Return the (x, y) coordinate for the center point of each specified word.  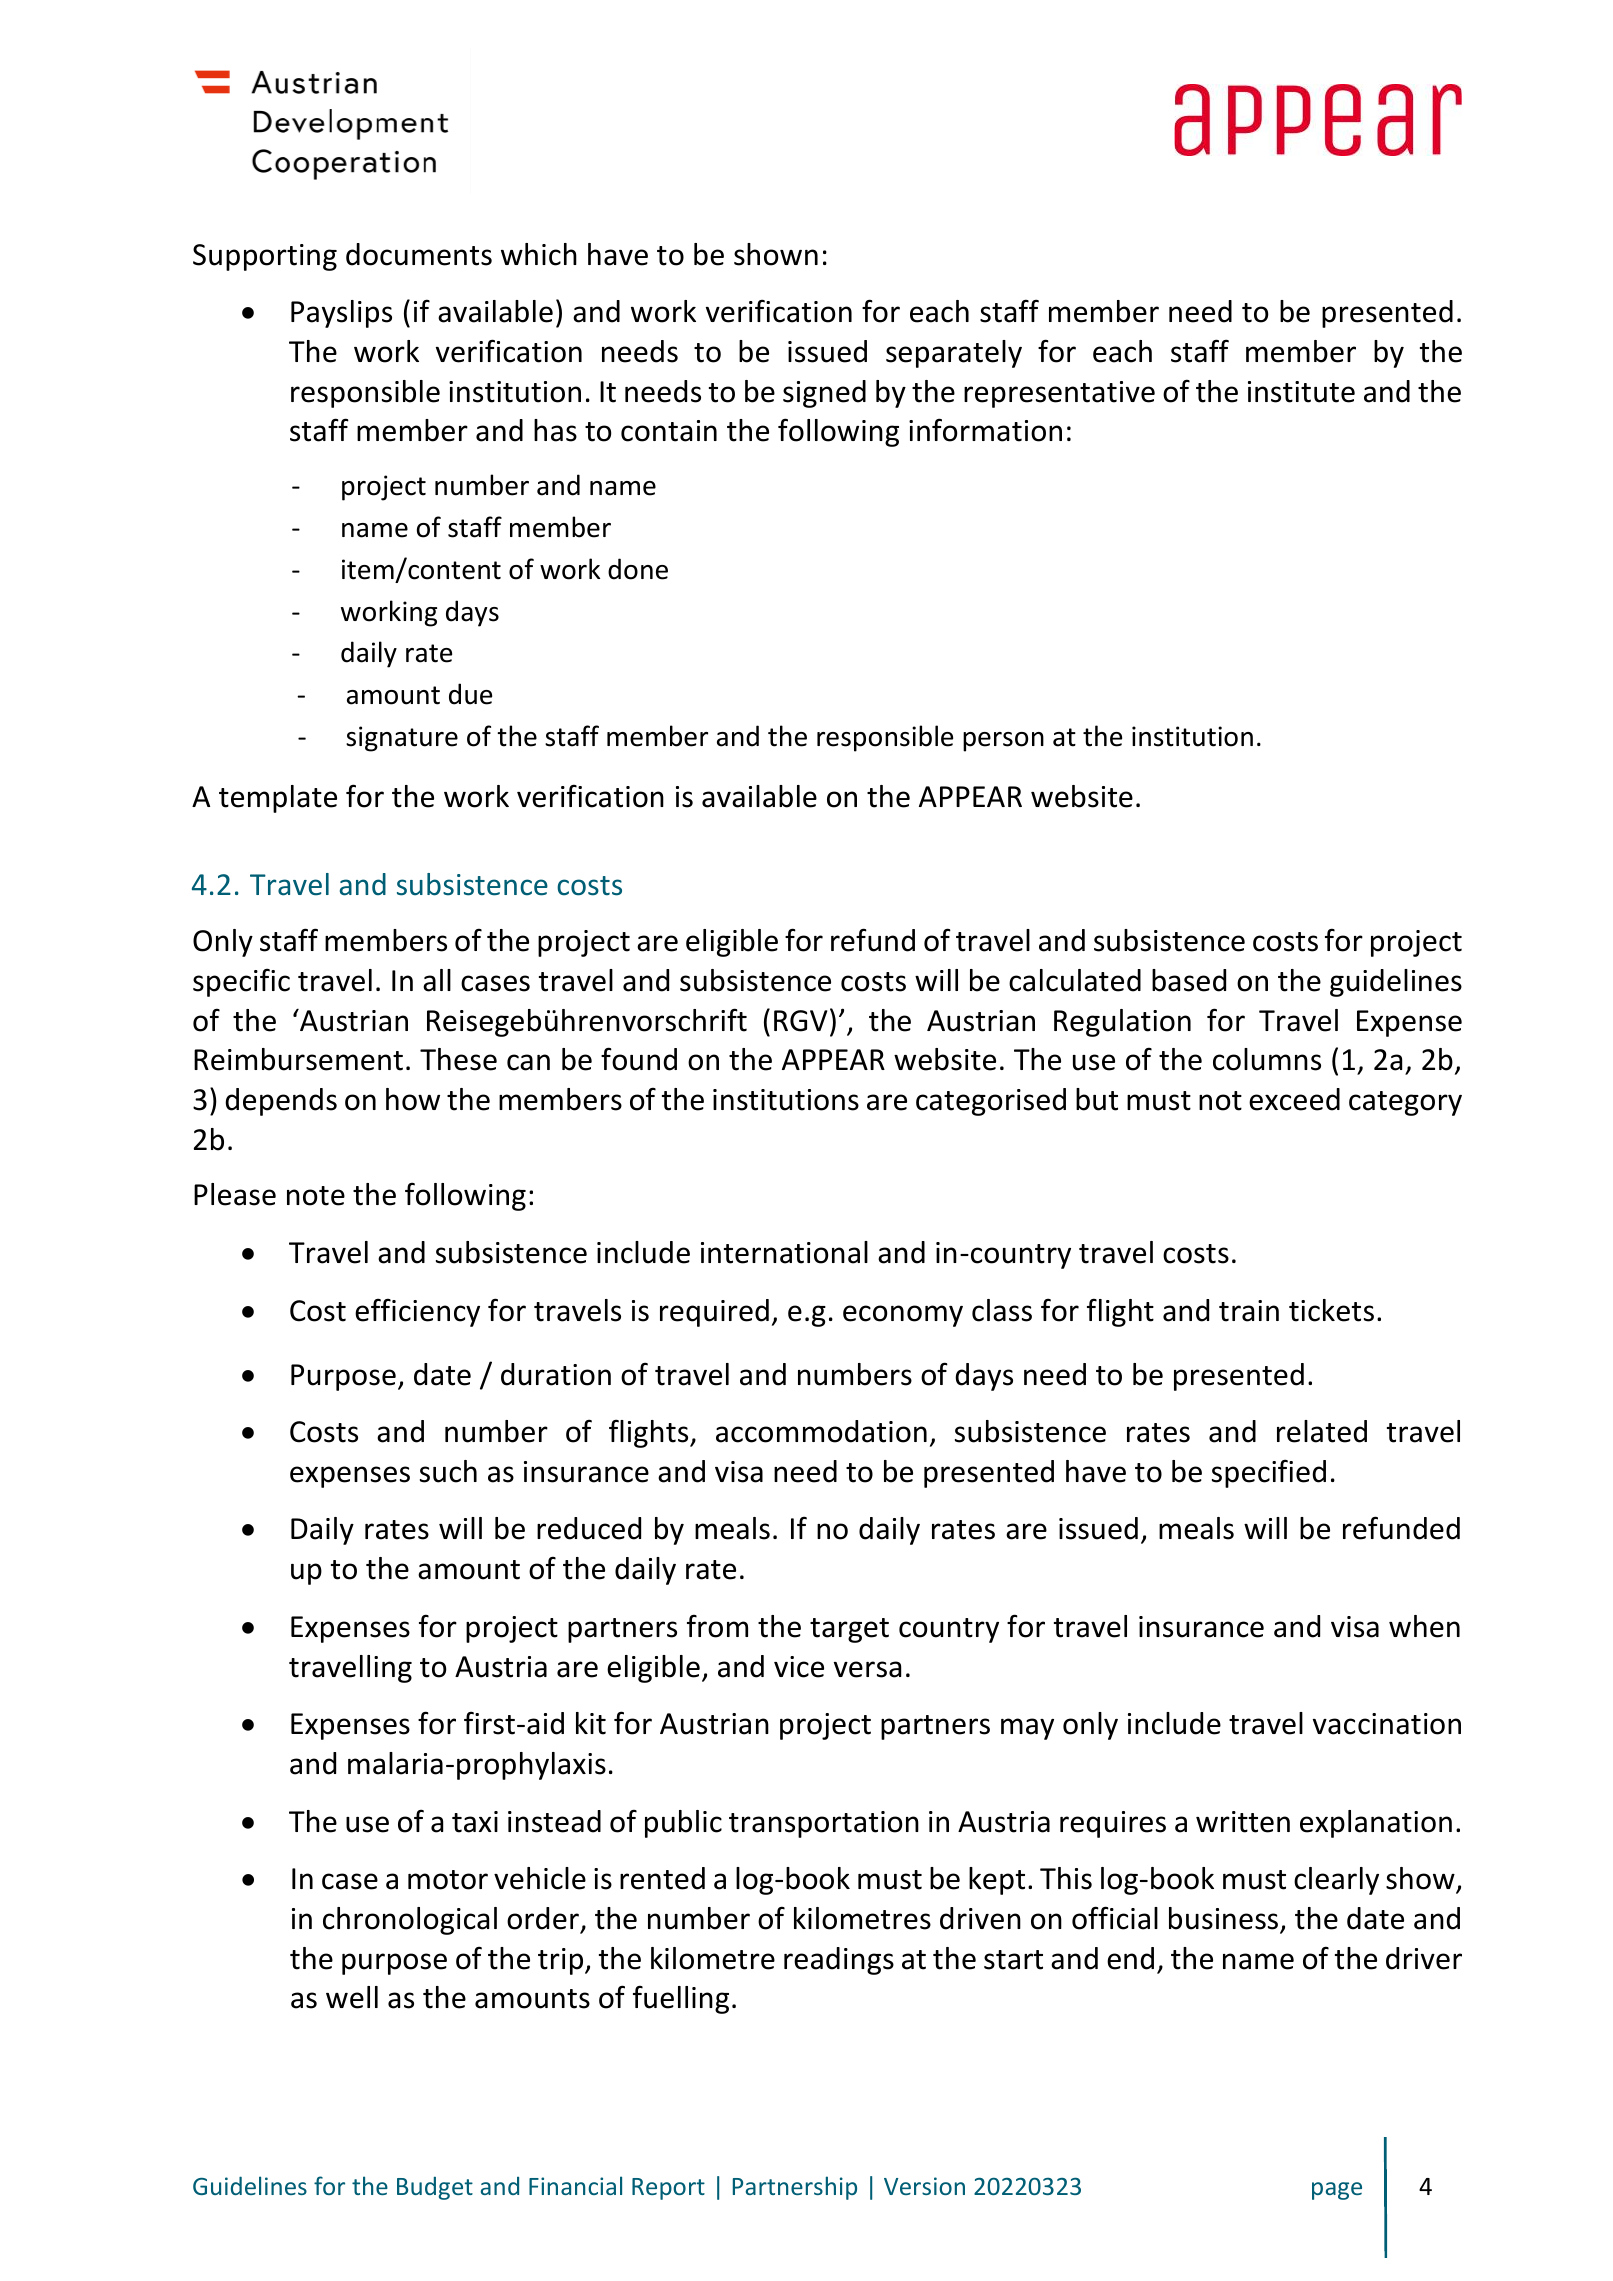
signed (824, 394)
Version (924, 2186)
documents (419, 254)
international (784, 1252)
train (1249, 1311)
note (316, 1196)
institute (1301, 392)
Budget (435, 2188)
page (1337, 2191)
